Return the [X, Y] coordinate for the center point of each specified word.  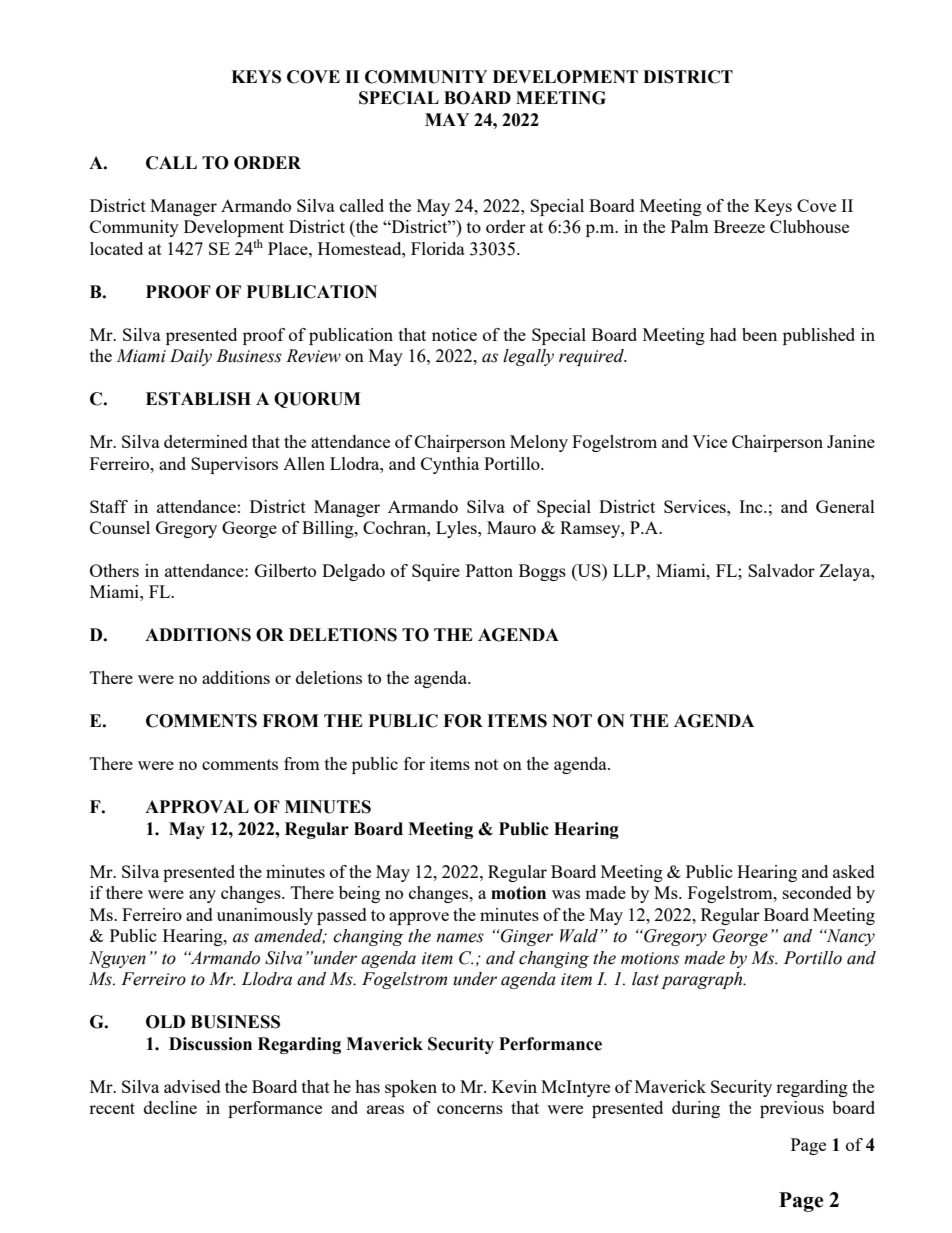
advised [192, 1086]
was [566, 894]
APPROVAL [197, 807]
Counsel [120, 527]
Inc [752, 506]
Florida [438, 248]
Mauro [511, 527]
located [116, 248]
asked [854, 871]
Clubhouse [809, 226]
